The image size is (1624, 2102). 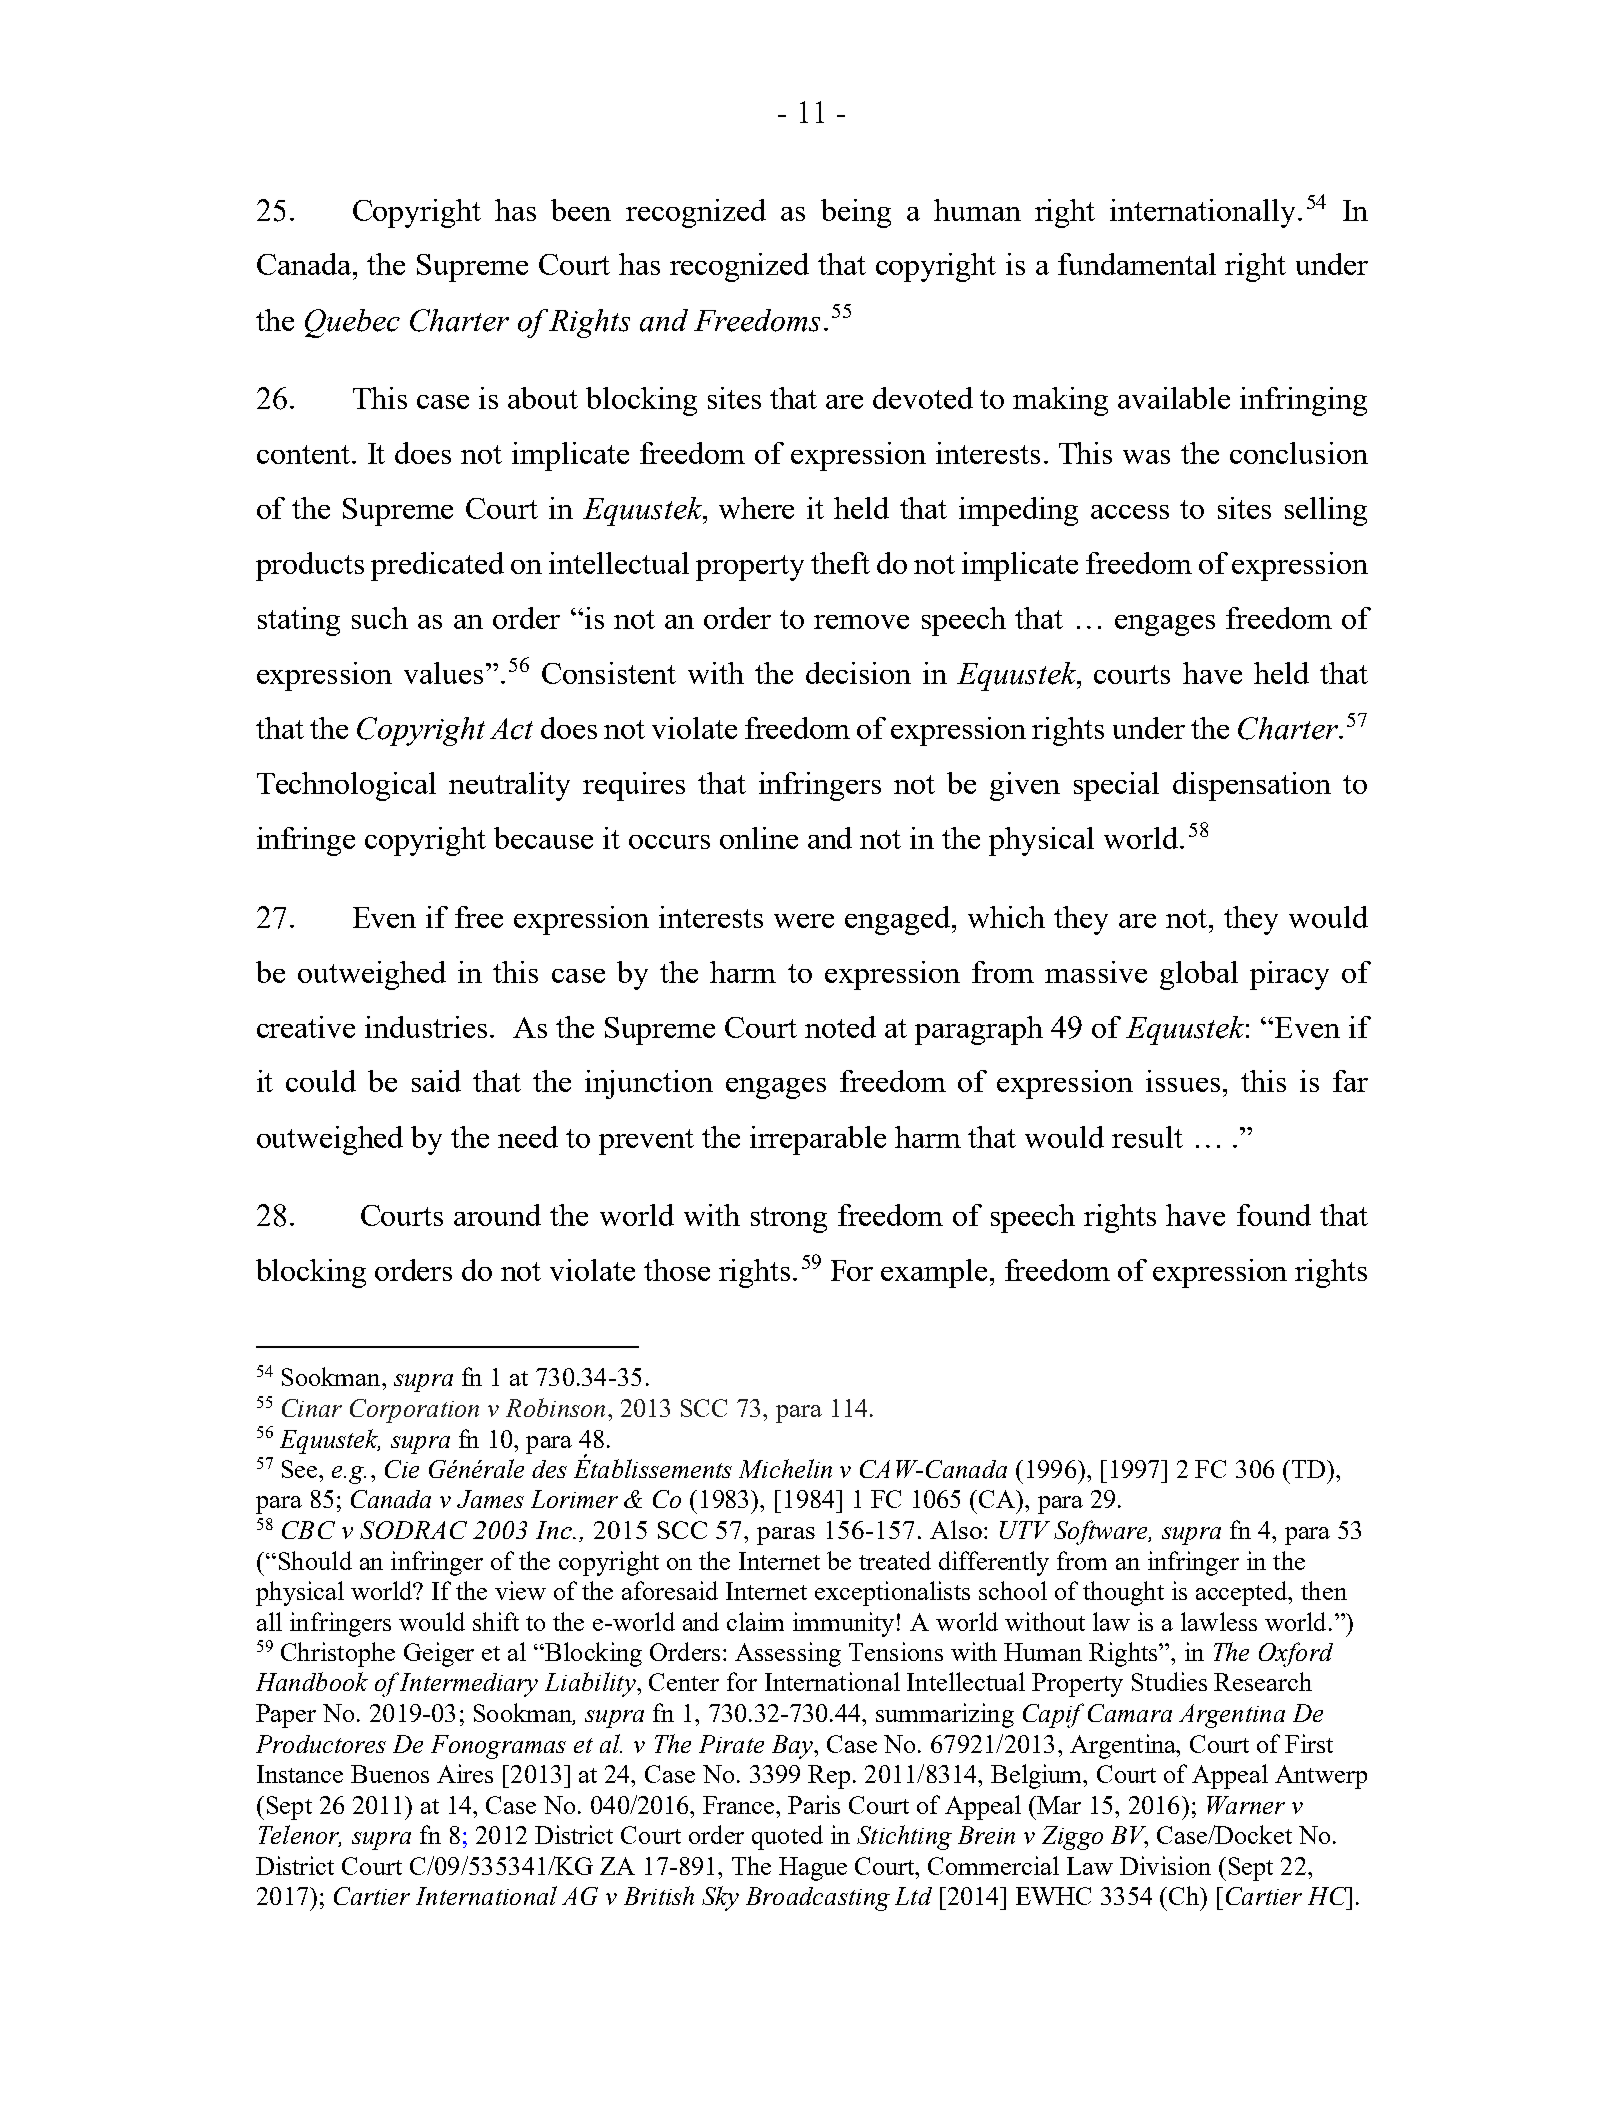 What do you see at coordinates (380, 618) in the screenshot?
I see `such` at bounding box center [380, 618].
